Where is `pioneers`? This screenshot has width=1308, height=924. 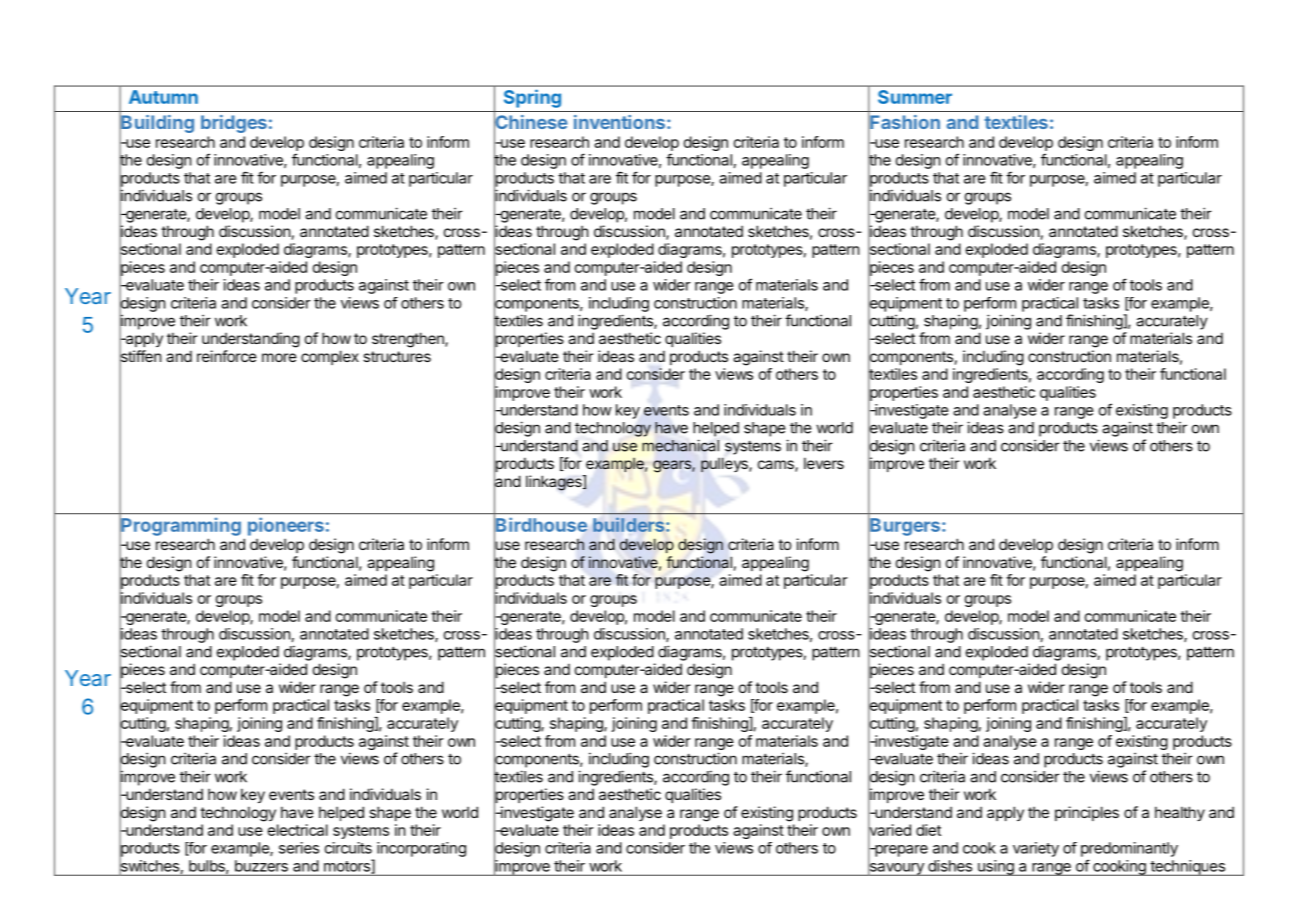
pioneers is located at coordinates (286, 526).
